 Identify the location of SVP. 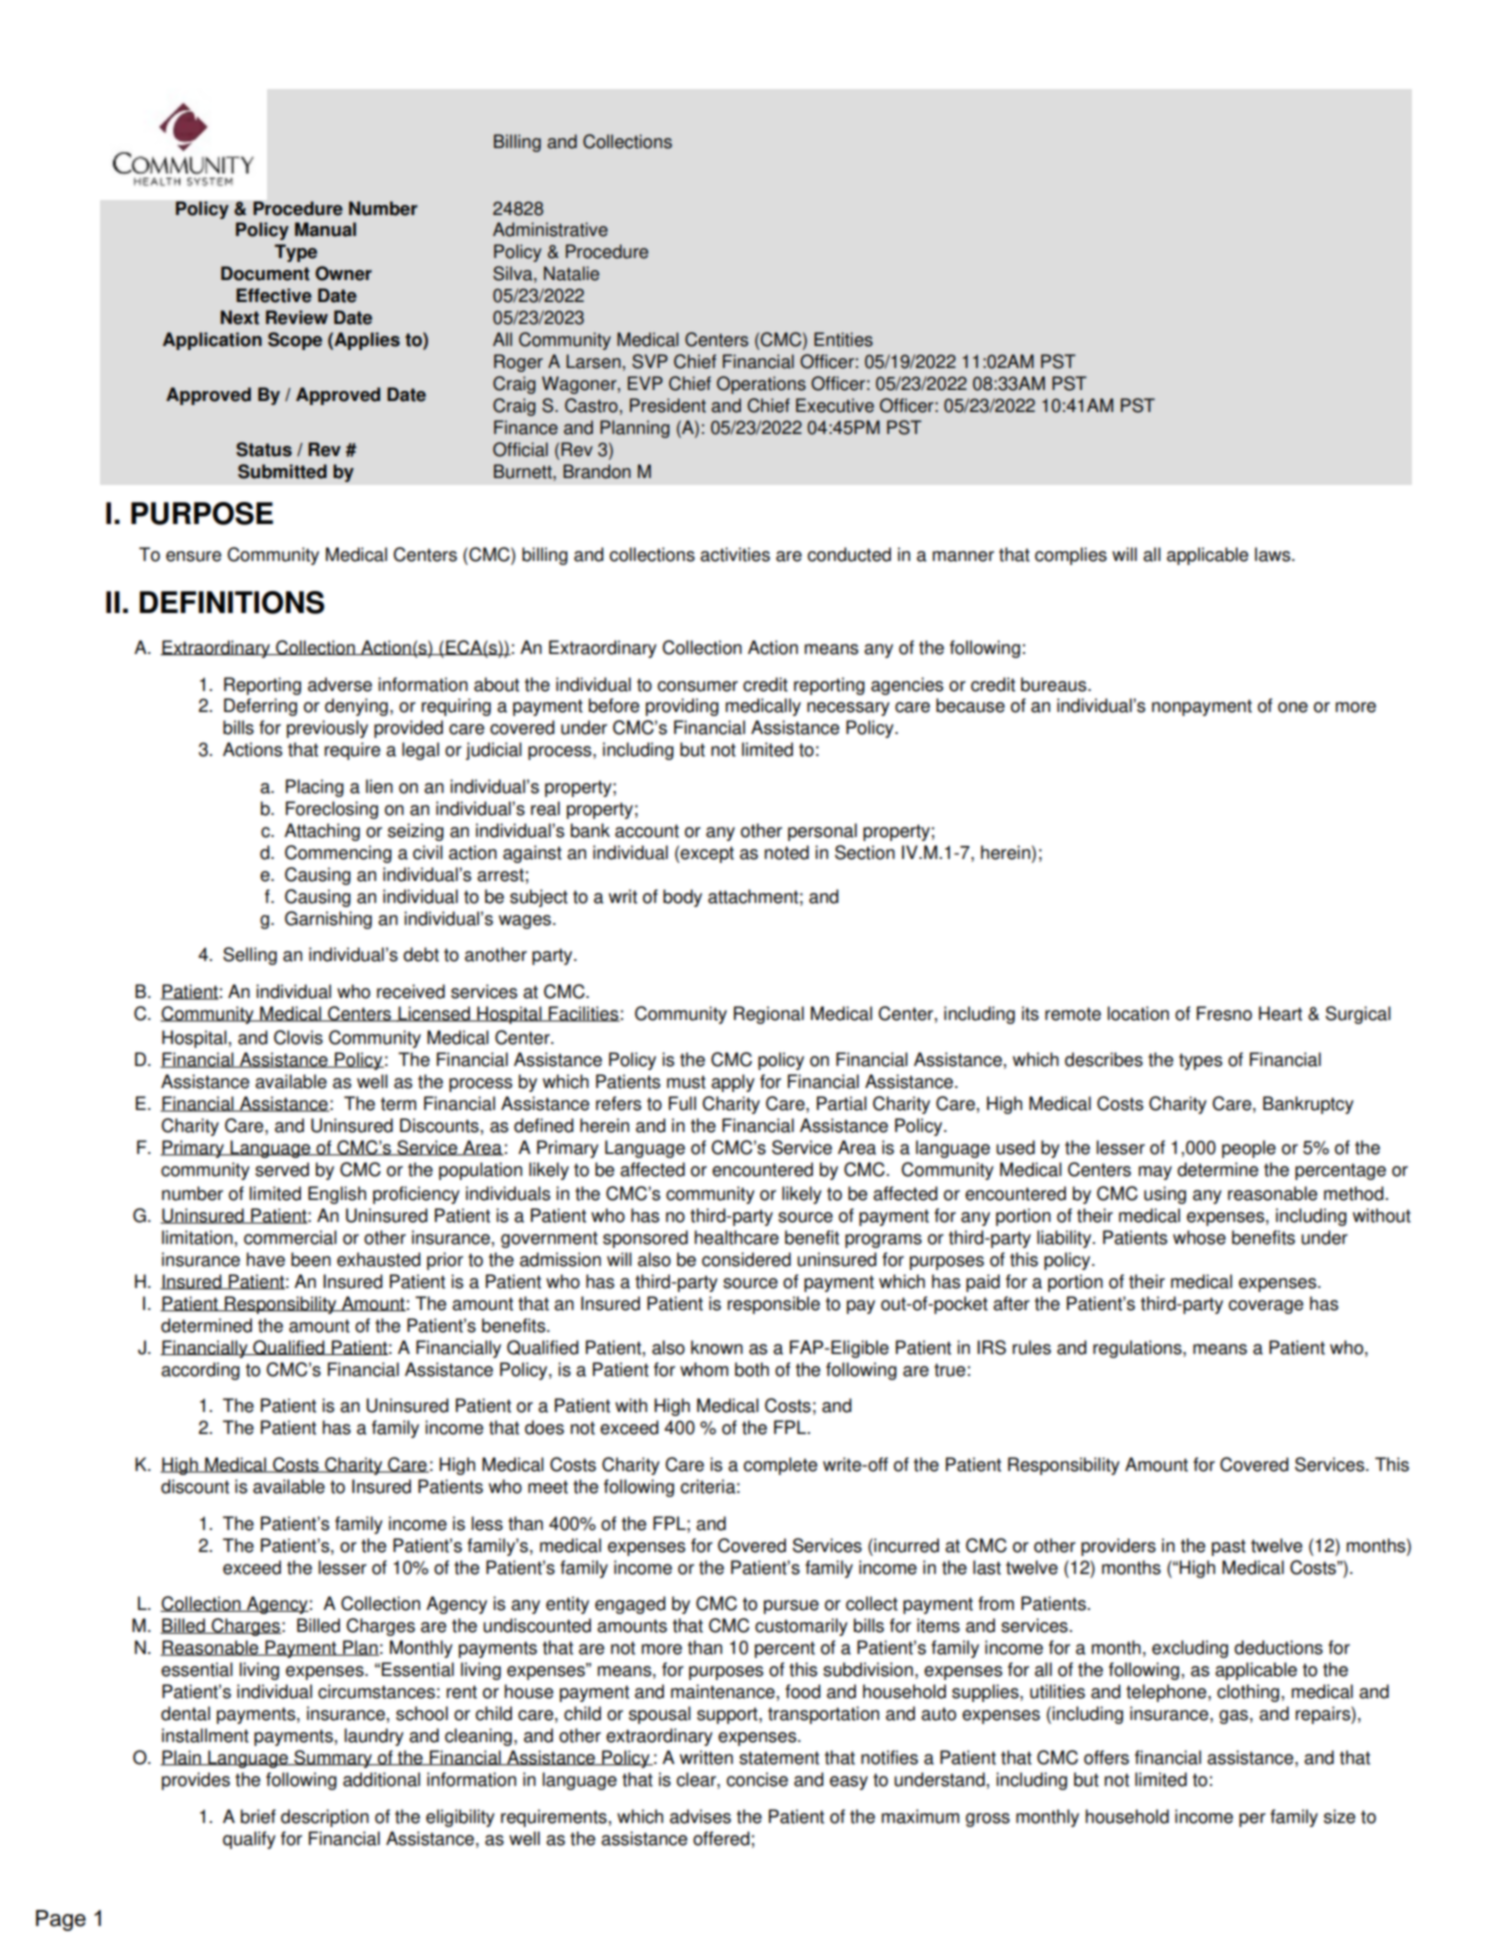
(650, 361).
